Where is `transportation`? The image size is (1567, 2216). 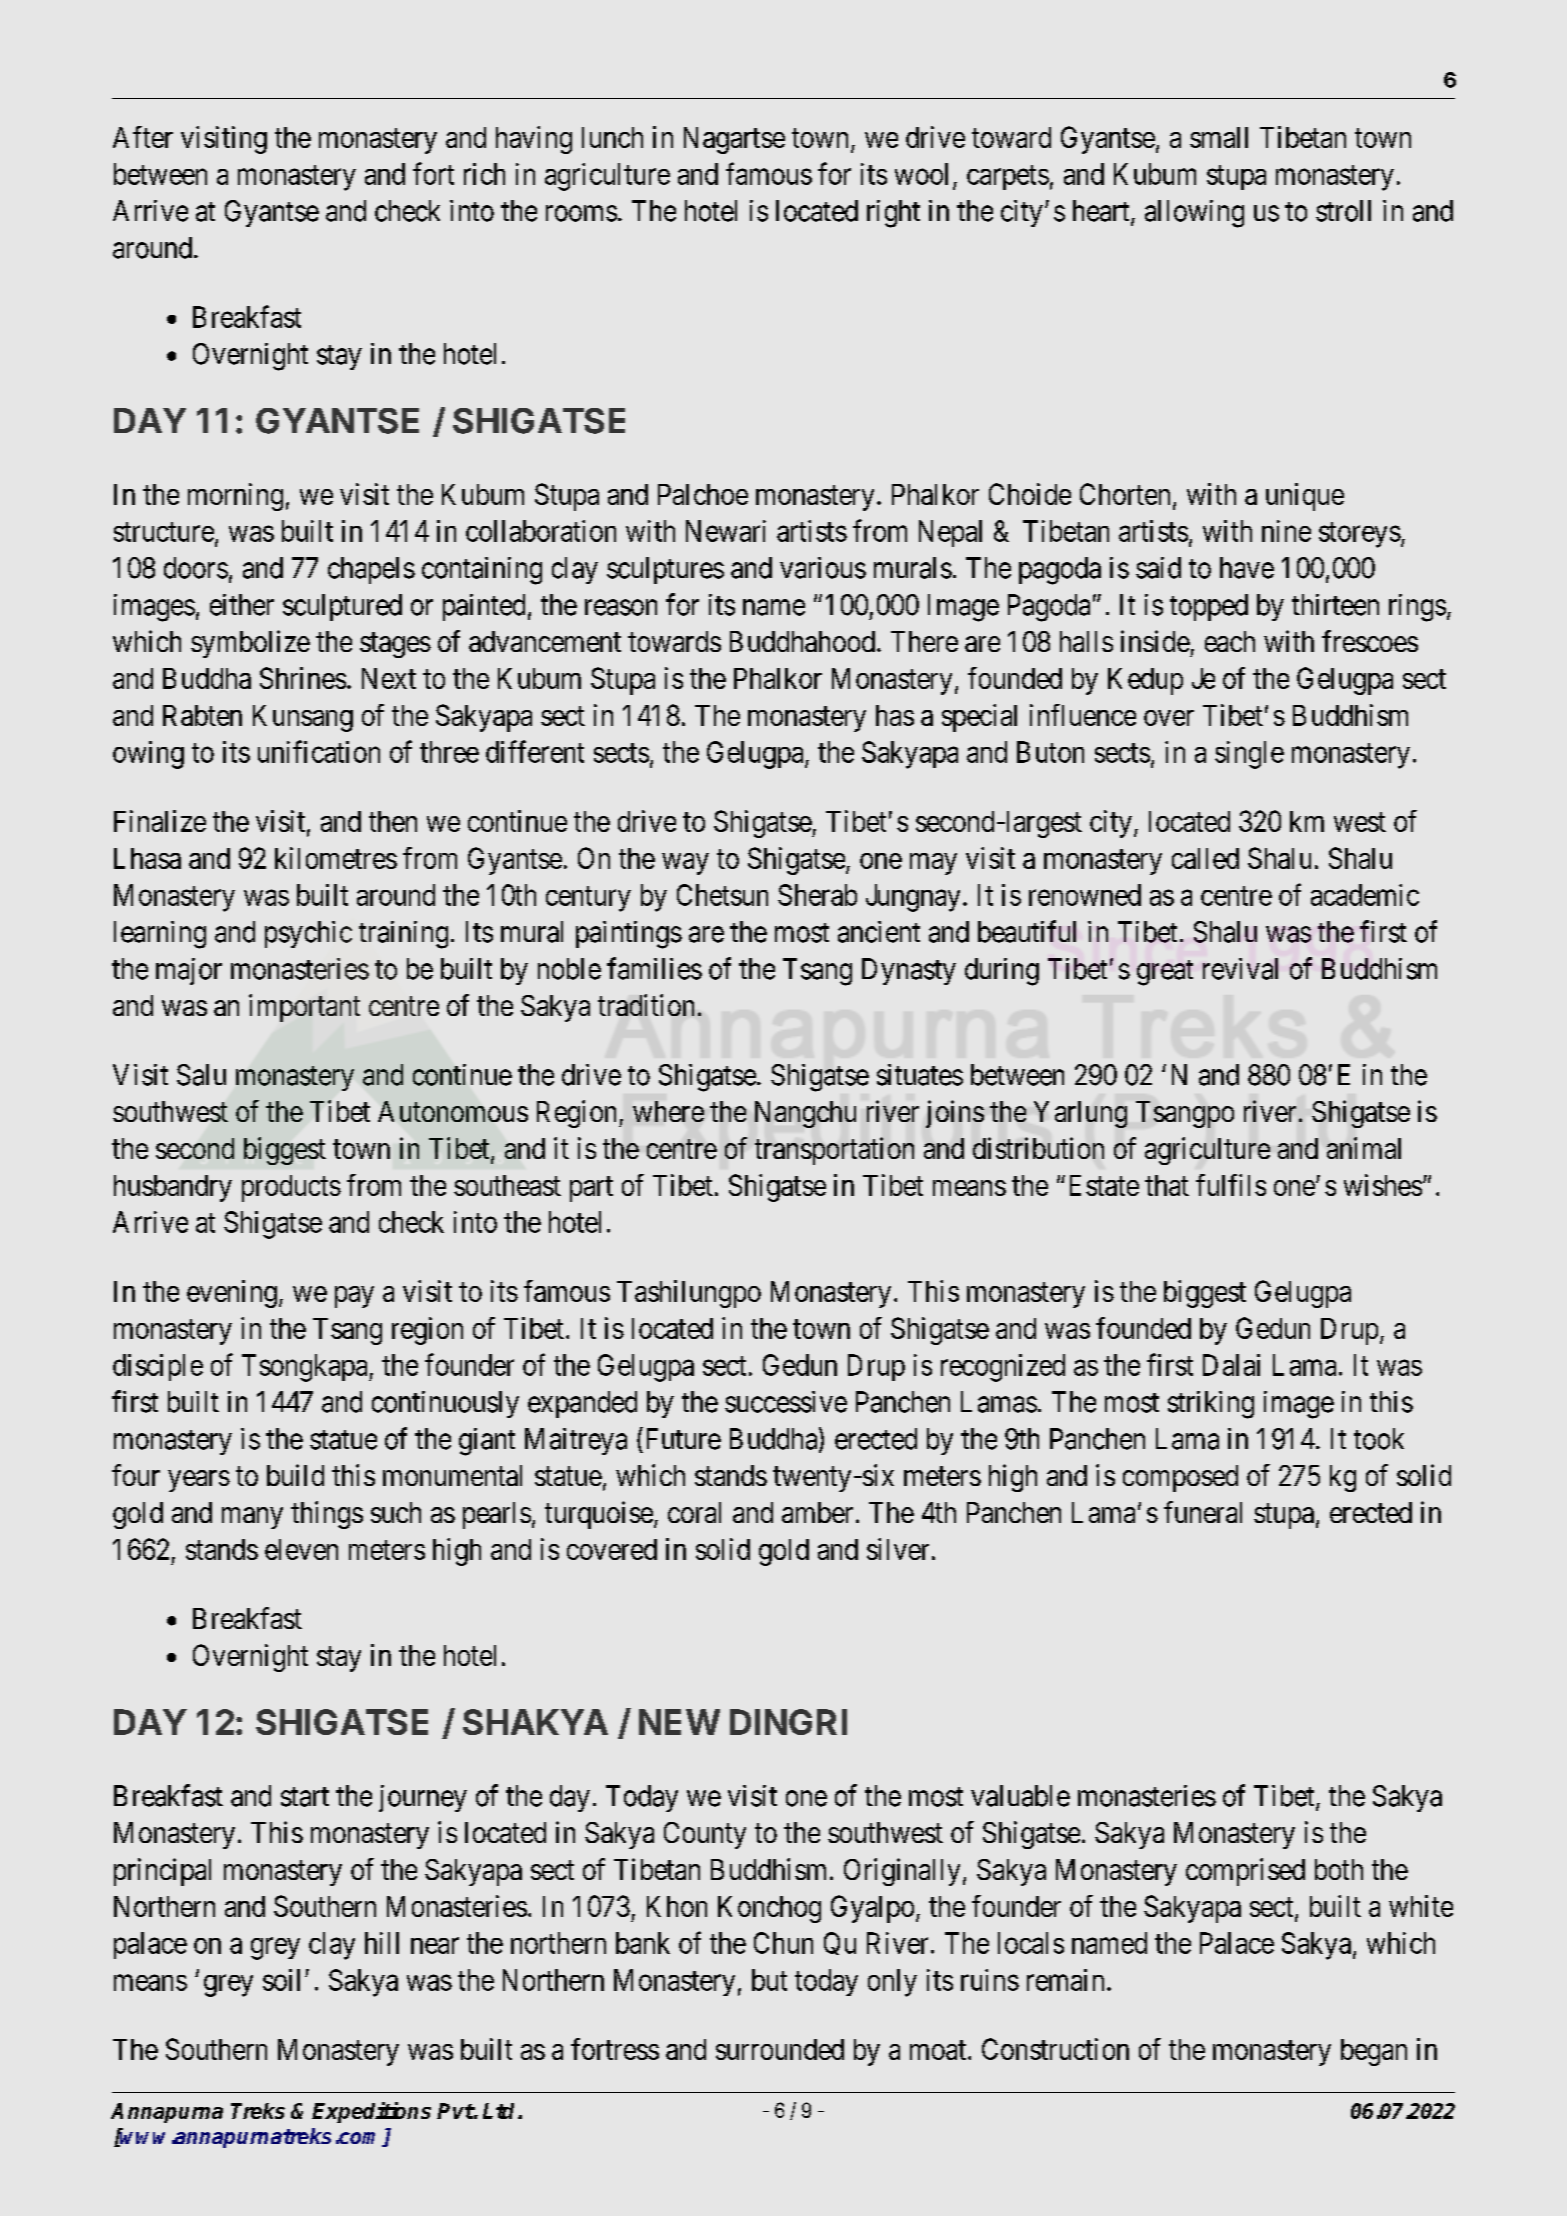
transportation is located at coordinates (834, 1151).
